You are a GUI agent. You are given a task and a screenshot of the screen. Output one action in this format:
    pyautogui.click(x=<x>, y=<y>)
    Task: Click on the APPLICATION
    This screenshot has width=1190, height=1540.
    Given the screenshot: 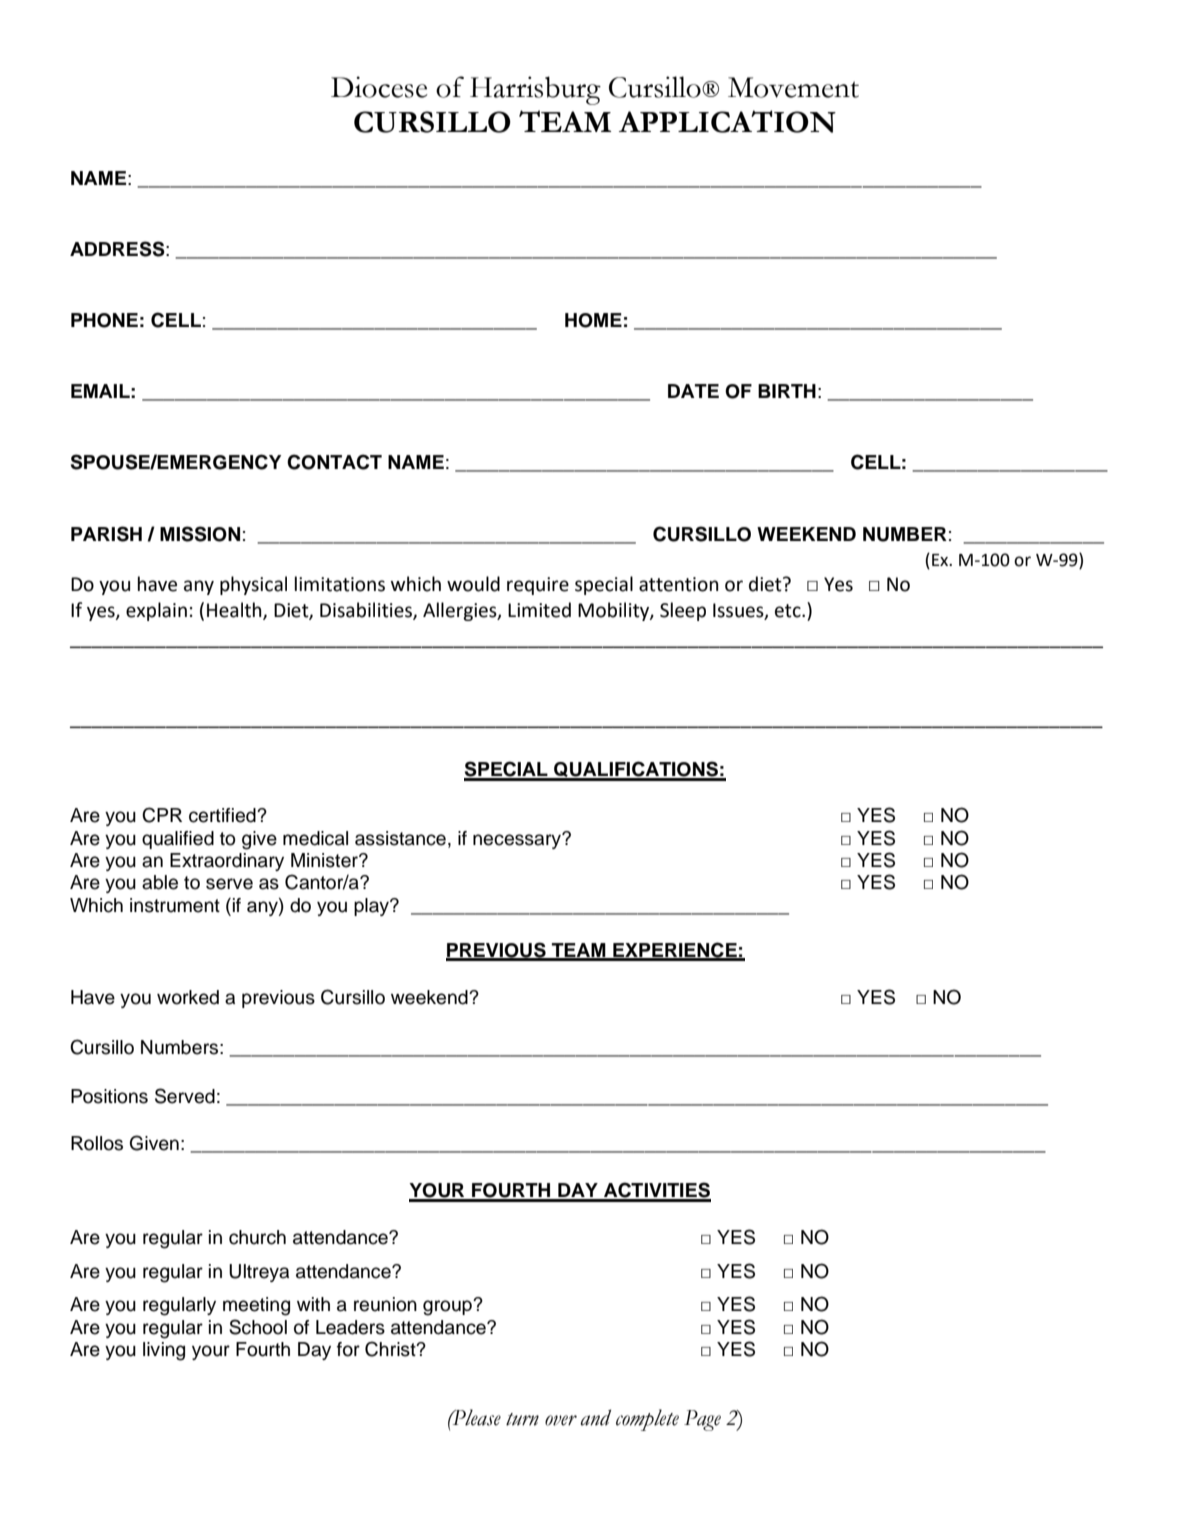 What is the action you would take?
    pyautogui.click(x=727, y=121)
